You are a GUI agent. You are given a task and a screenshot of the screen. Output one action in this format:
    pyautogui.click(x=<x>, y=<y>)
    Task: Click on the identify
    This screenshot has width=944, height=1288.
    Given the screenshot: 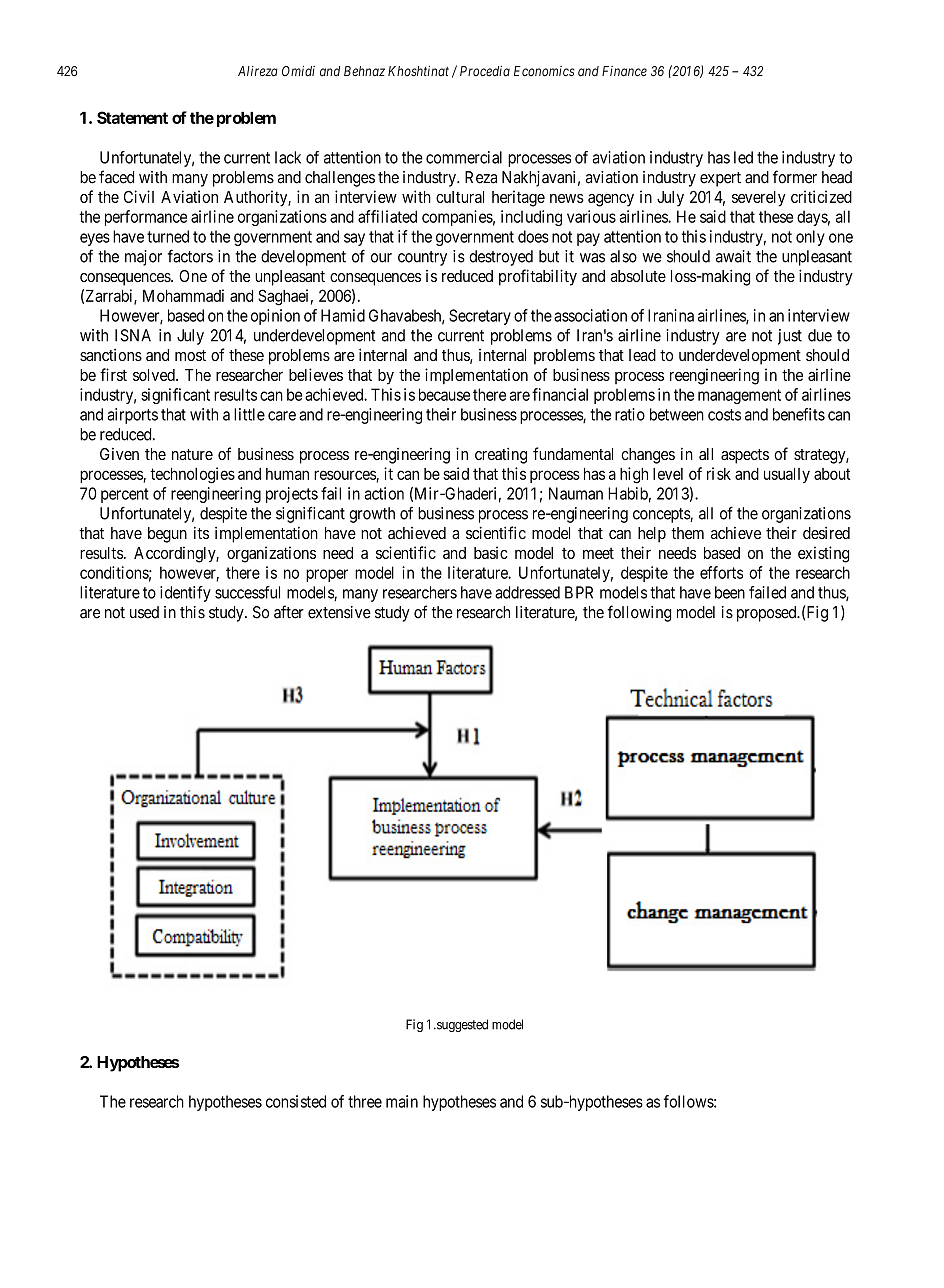 What is the action you would take?
    pyautogui.click(x=185, y=594)
